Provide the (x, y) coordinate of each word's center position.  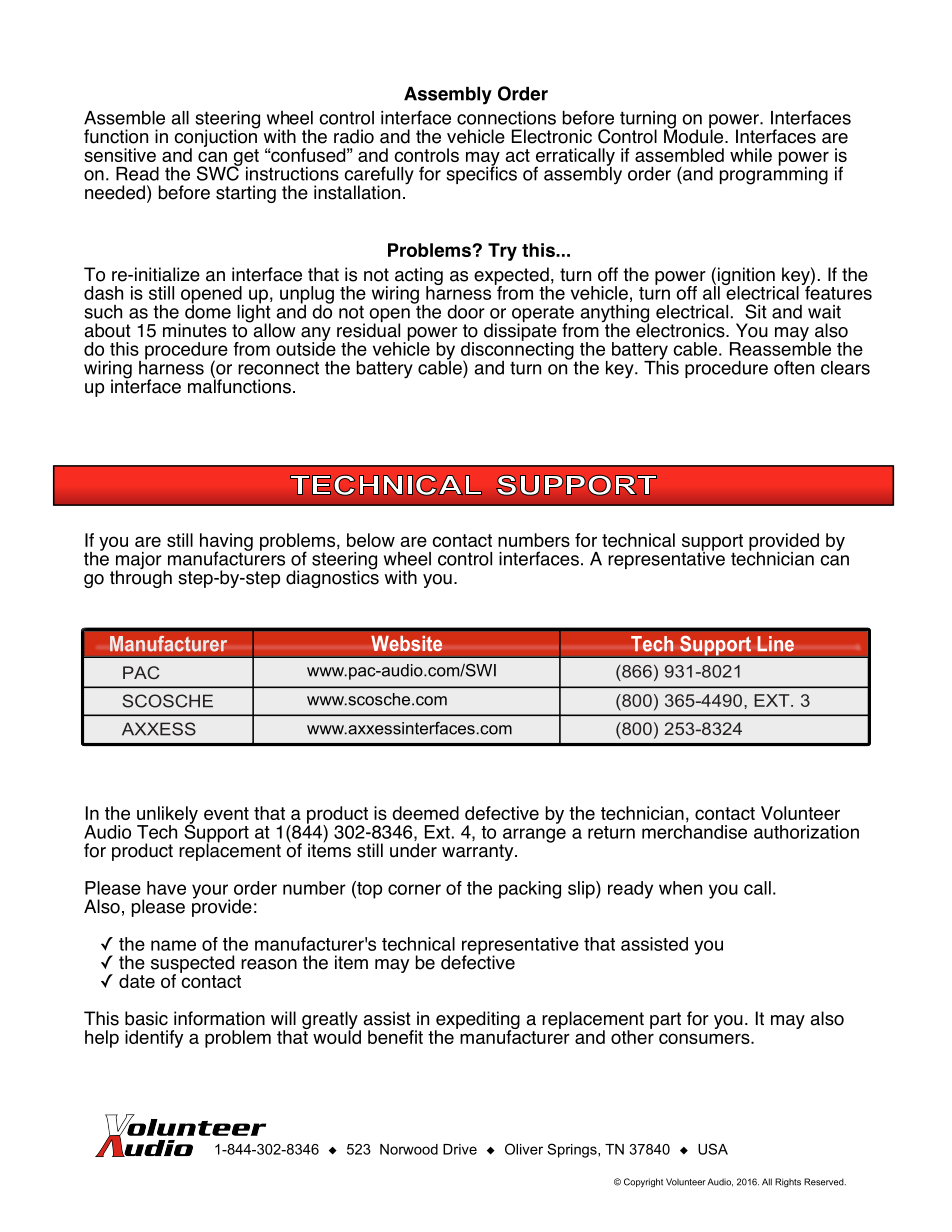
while (751, 155)
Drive (460, 1149)
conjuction (216, 138)
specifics (481, 174)
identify (154, 1039)
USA (713, 1149)
